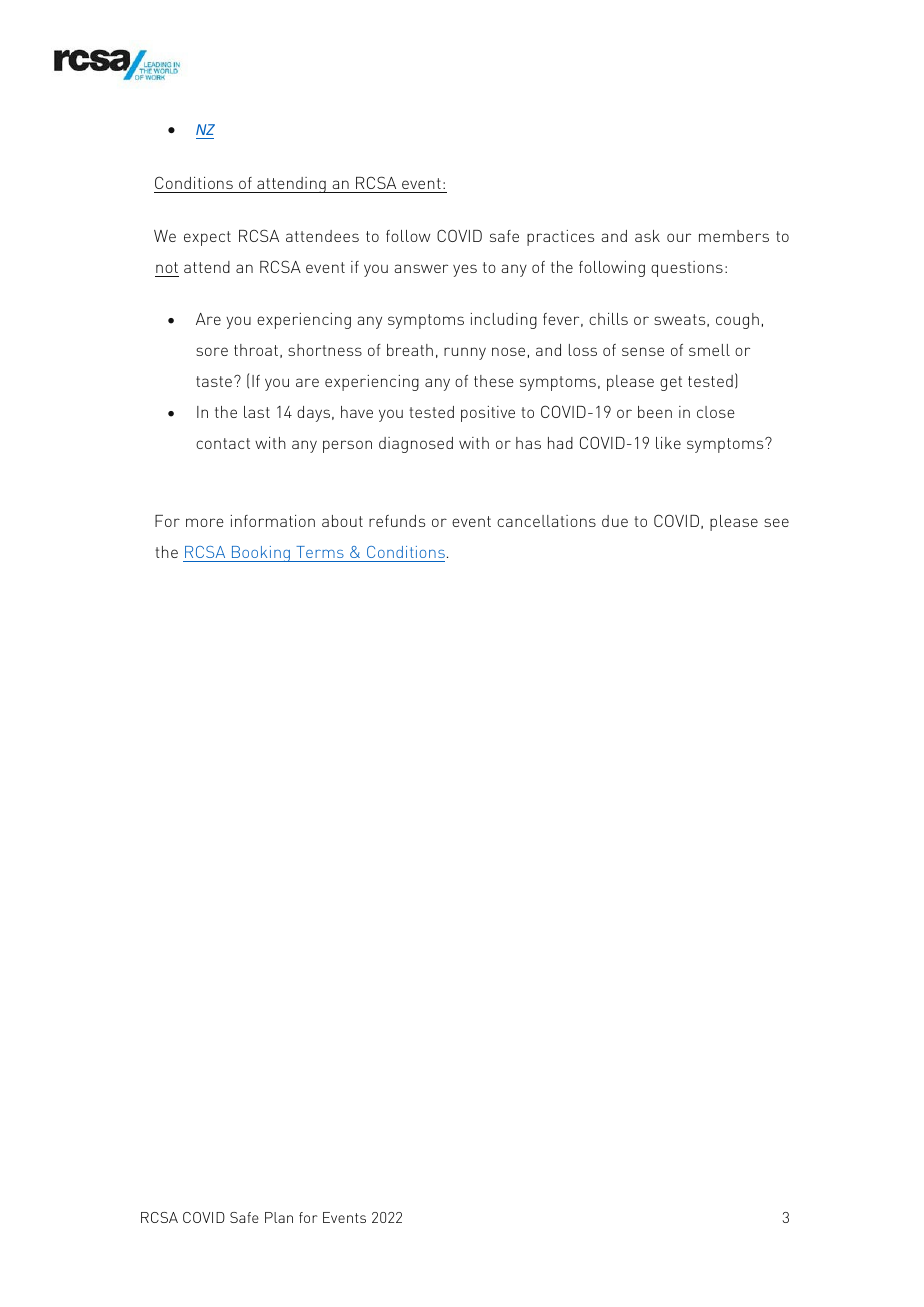 The image size is (924, 1307). What do you see at coordinates (273, 521) in the screenshot?
I see `information` at bounding box center [273, 521].
